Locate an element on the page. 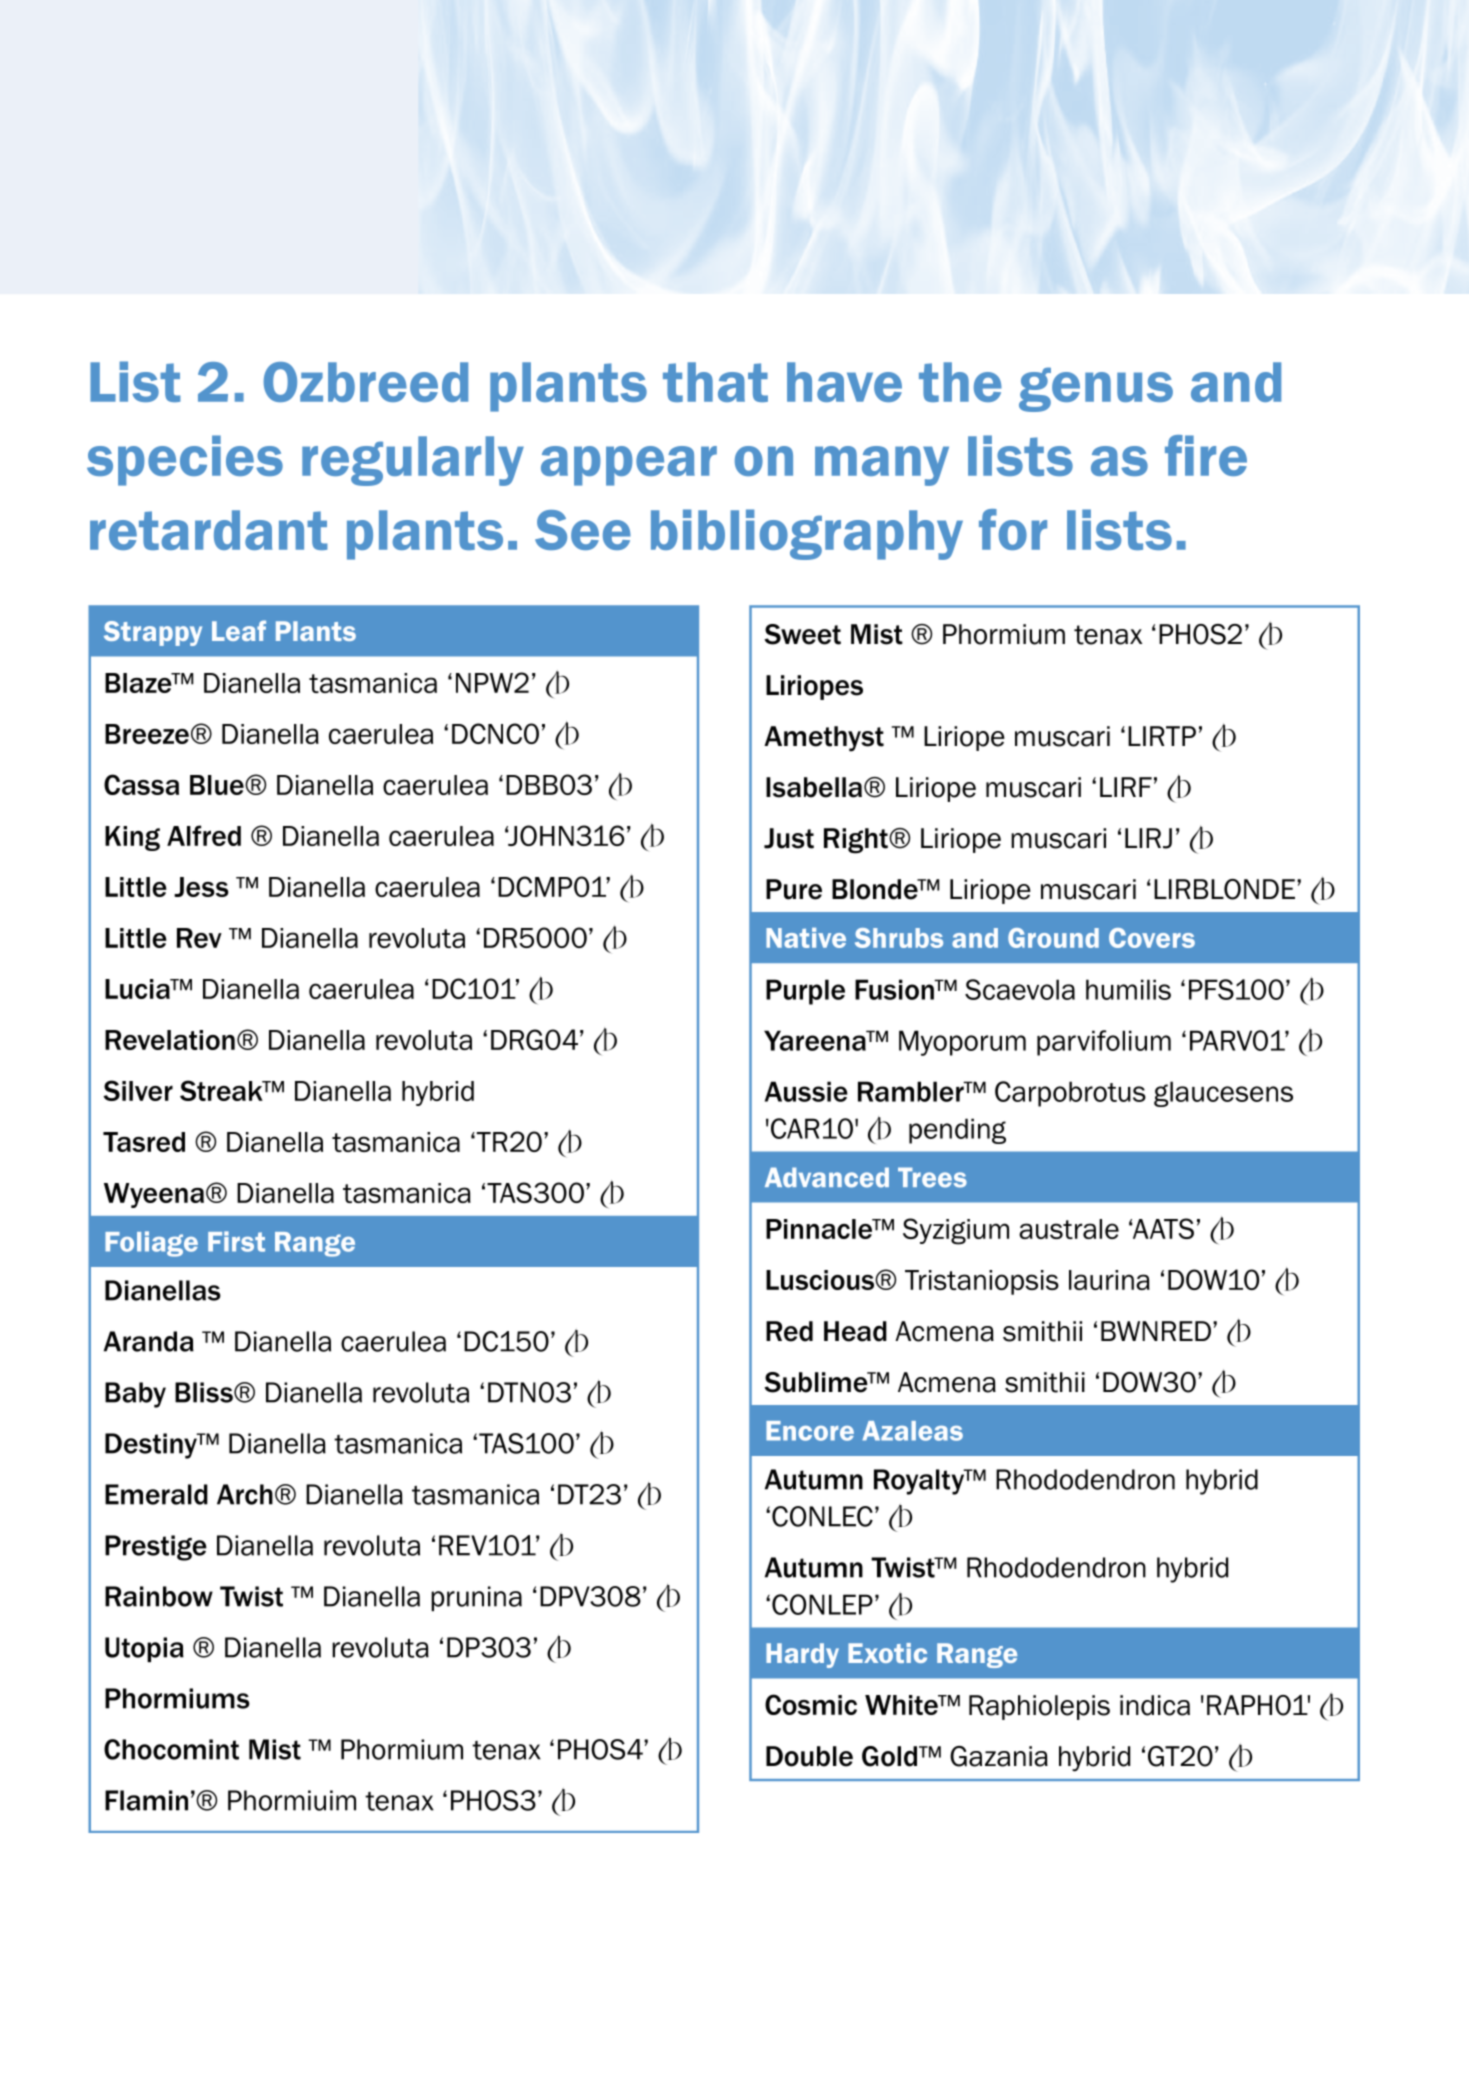 This document has height=2078, width=1469. First is located at coordinates (236, 1241).
